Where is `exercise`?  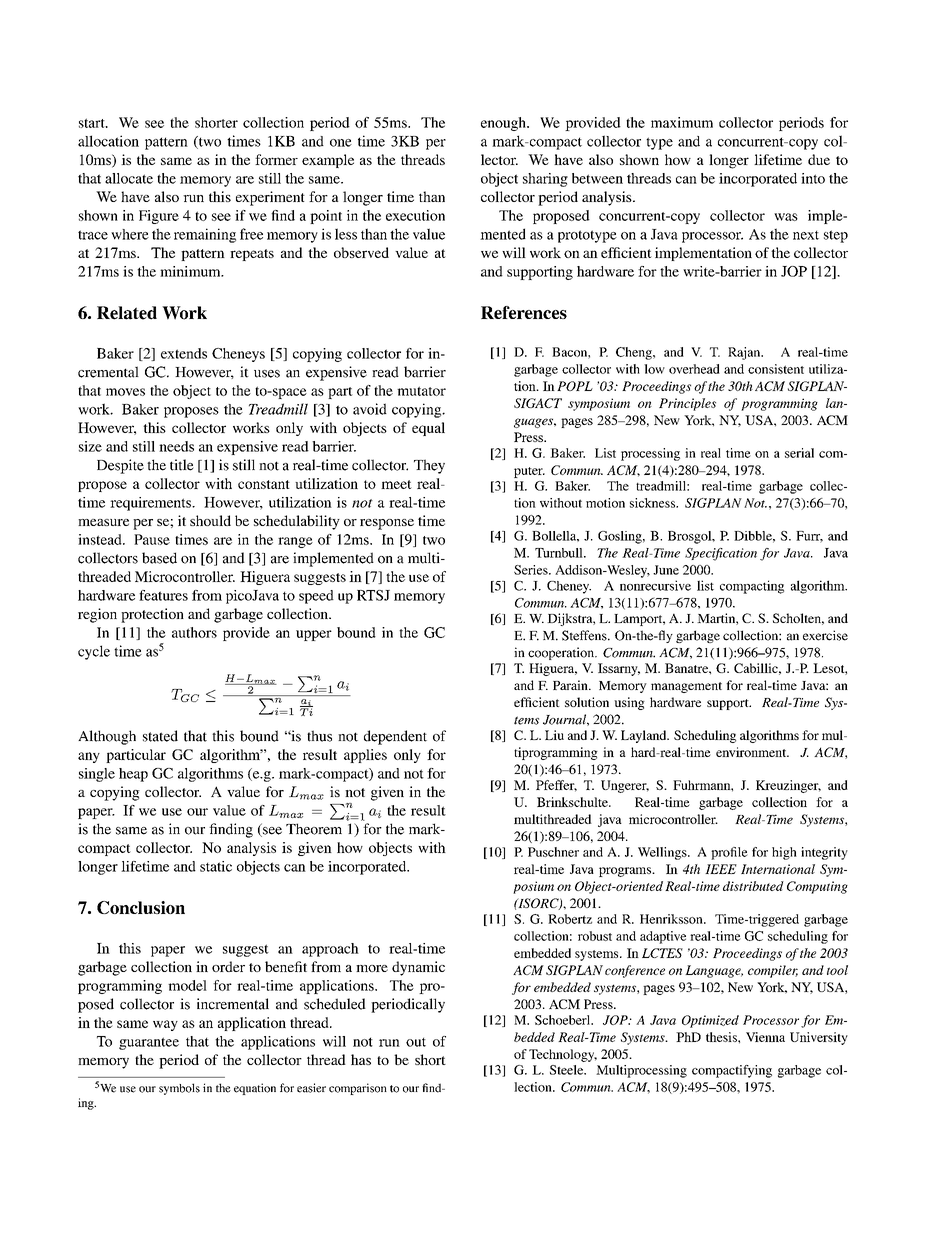
exercise is located at coordinates (825, 635).
